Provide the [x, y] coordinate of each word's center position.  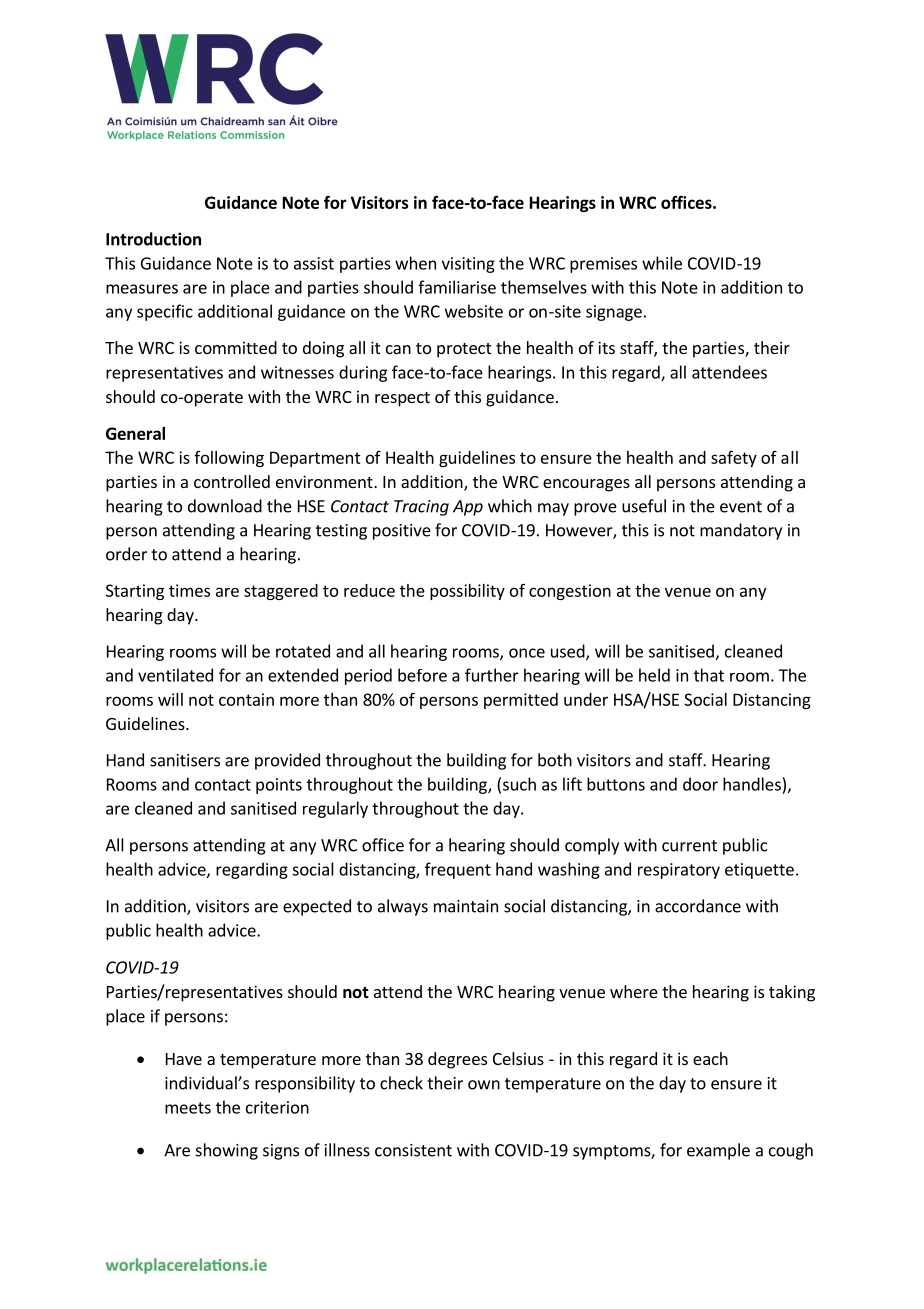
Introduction [153, 239]
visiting [468, 265]
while [662, 263]
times [189, 590]
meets [188, 1108]
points [279, 786]
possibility [467, 592]
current [689, 846]
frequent [458, 870]
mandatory [741, 531]
